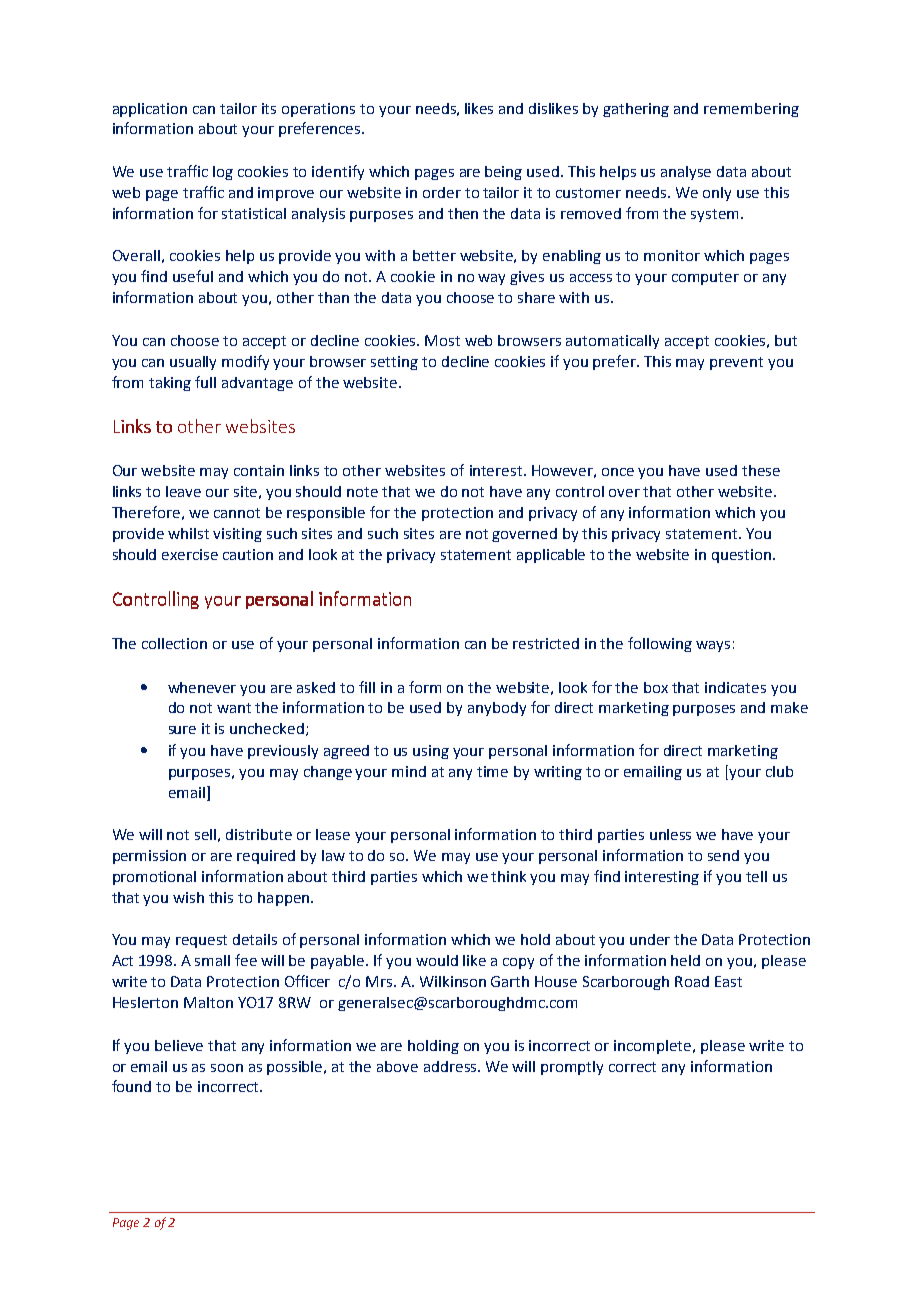 The height and width of the screenshot is (1308, 924). I want to click on question, so click(743, 556).
